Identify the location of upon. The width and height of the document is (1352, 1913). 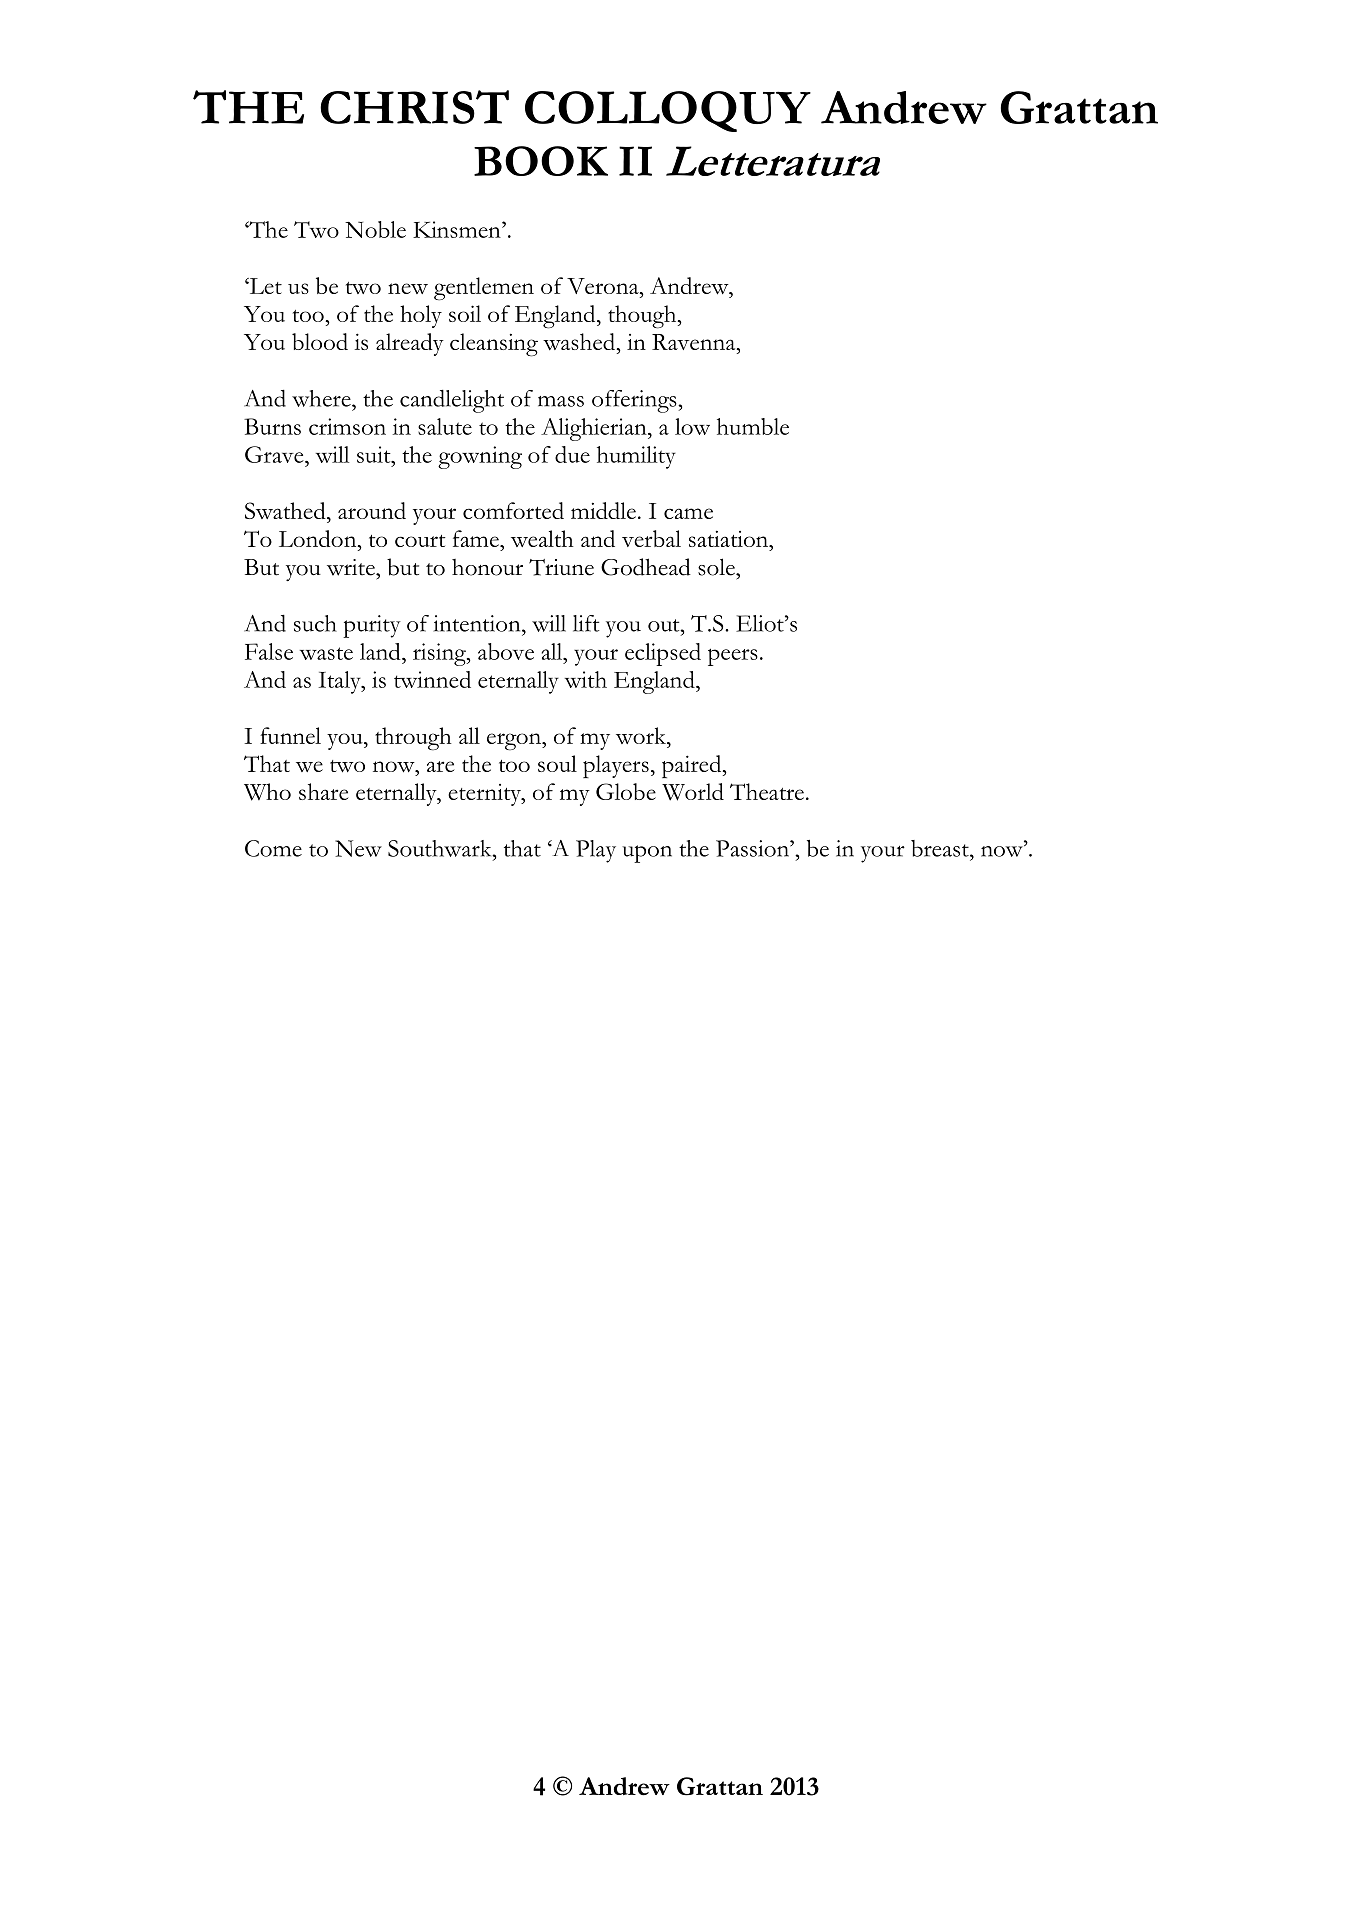
(647, 854).
